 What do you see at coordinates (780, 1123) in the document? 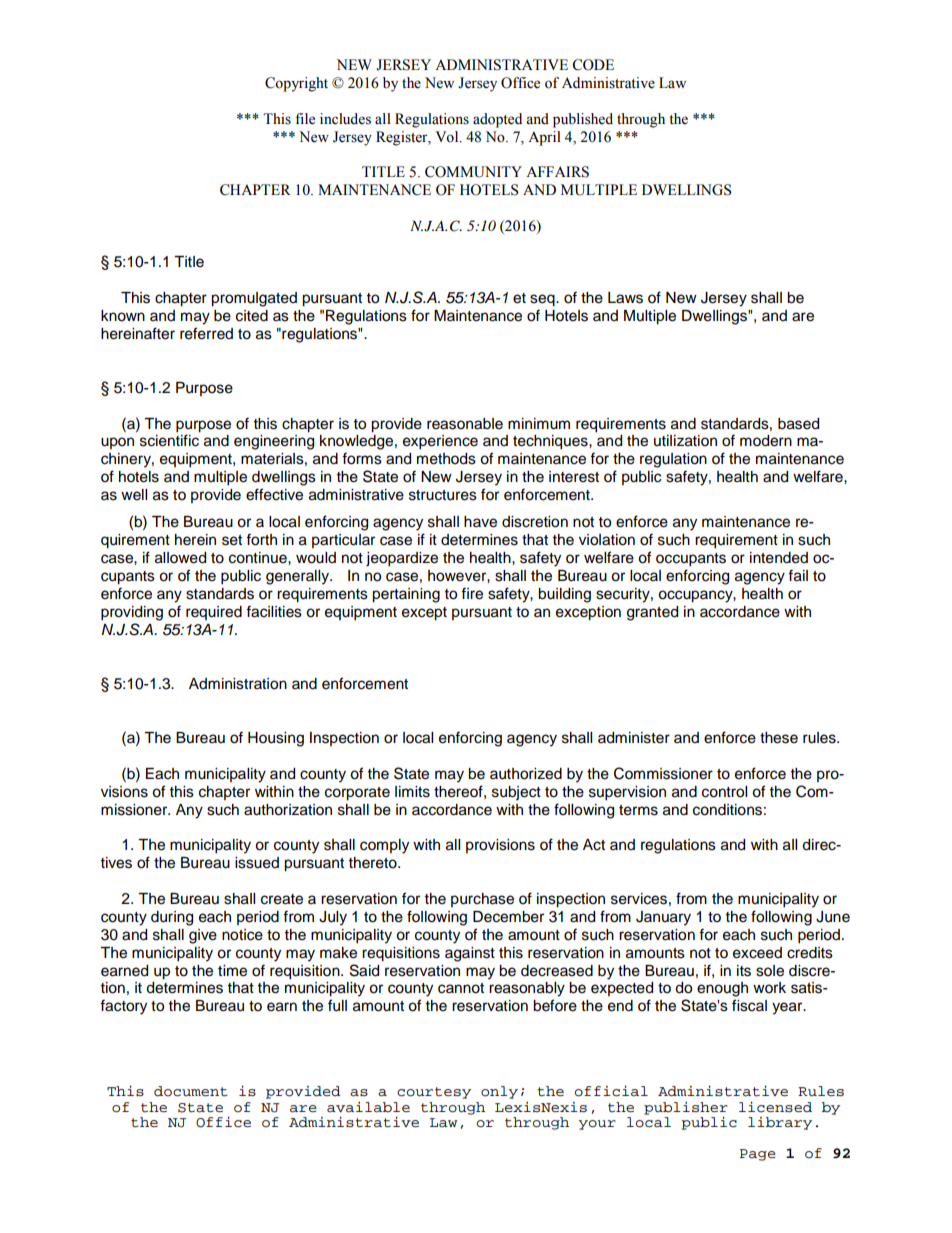
I see `library` at bounding box center [780, 1123].
